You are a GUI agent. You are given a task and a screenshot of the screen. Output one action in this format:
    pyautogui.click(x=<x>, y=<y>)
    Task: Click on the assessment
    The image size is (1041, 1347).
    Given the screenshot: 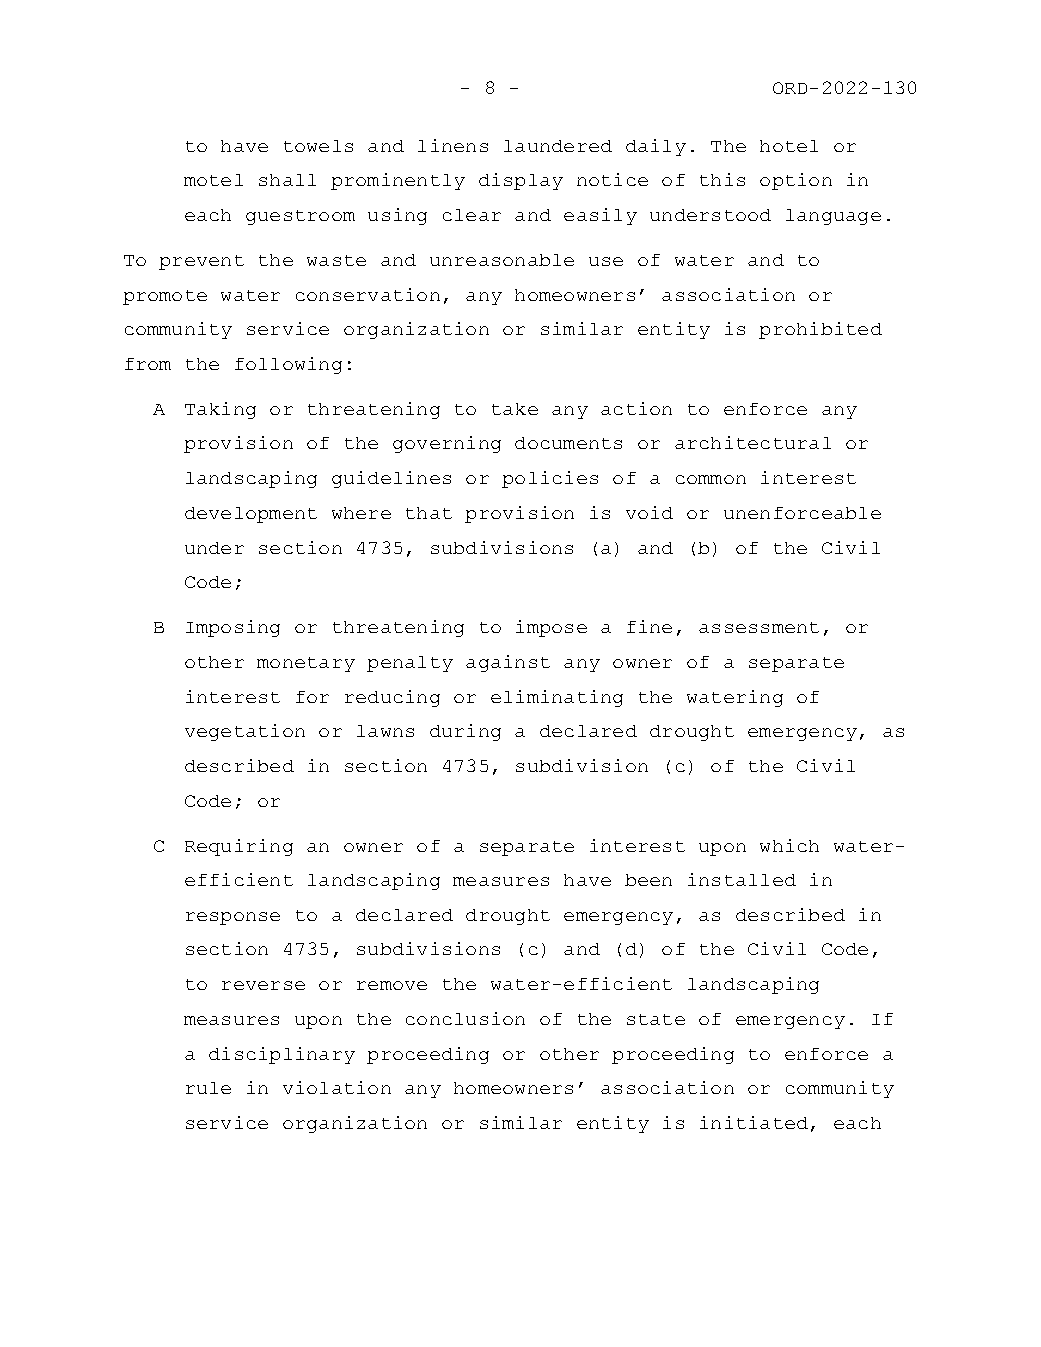 What is the action you would take?
    pyautogui.click(x=759, y=627)
